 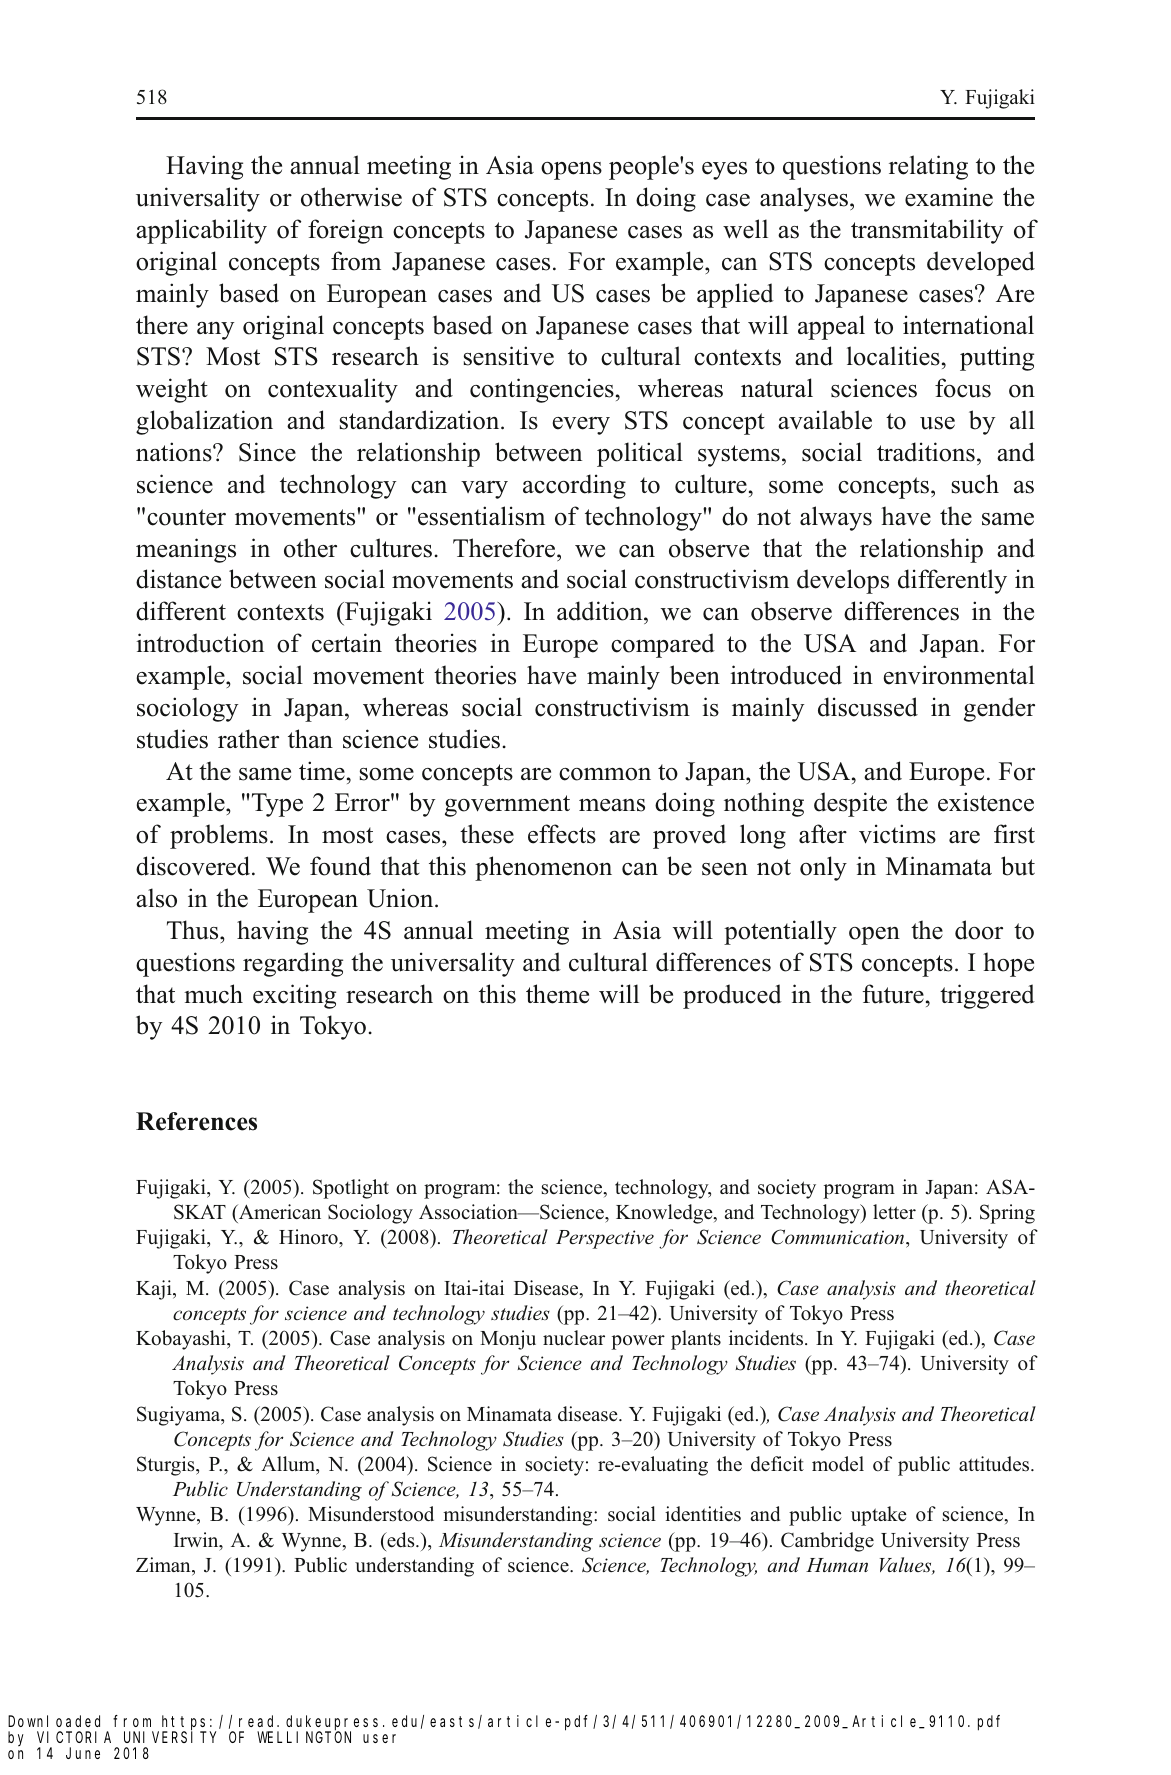 What do you see at coordinates (949, 197) in the document?
I see `examine` at bounding box center [949, 197].
